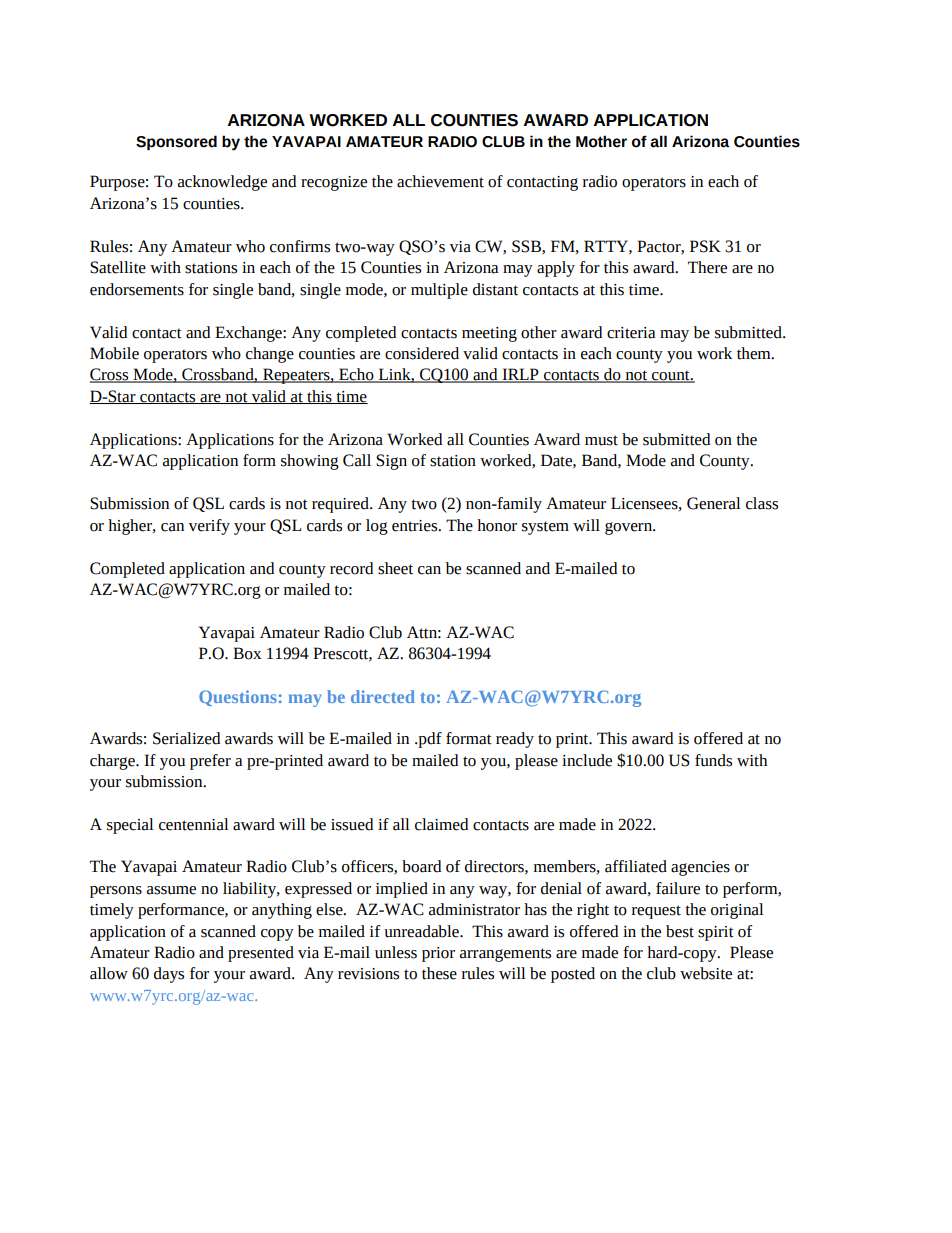 The height and width of the screenshot is (1233, 952). What do you see at coordinates (440, 181) in the screenshot?
I see `achievement` at bounding box center [440, 181].
